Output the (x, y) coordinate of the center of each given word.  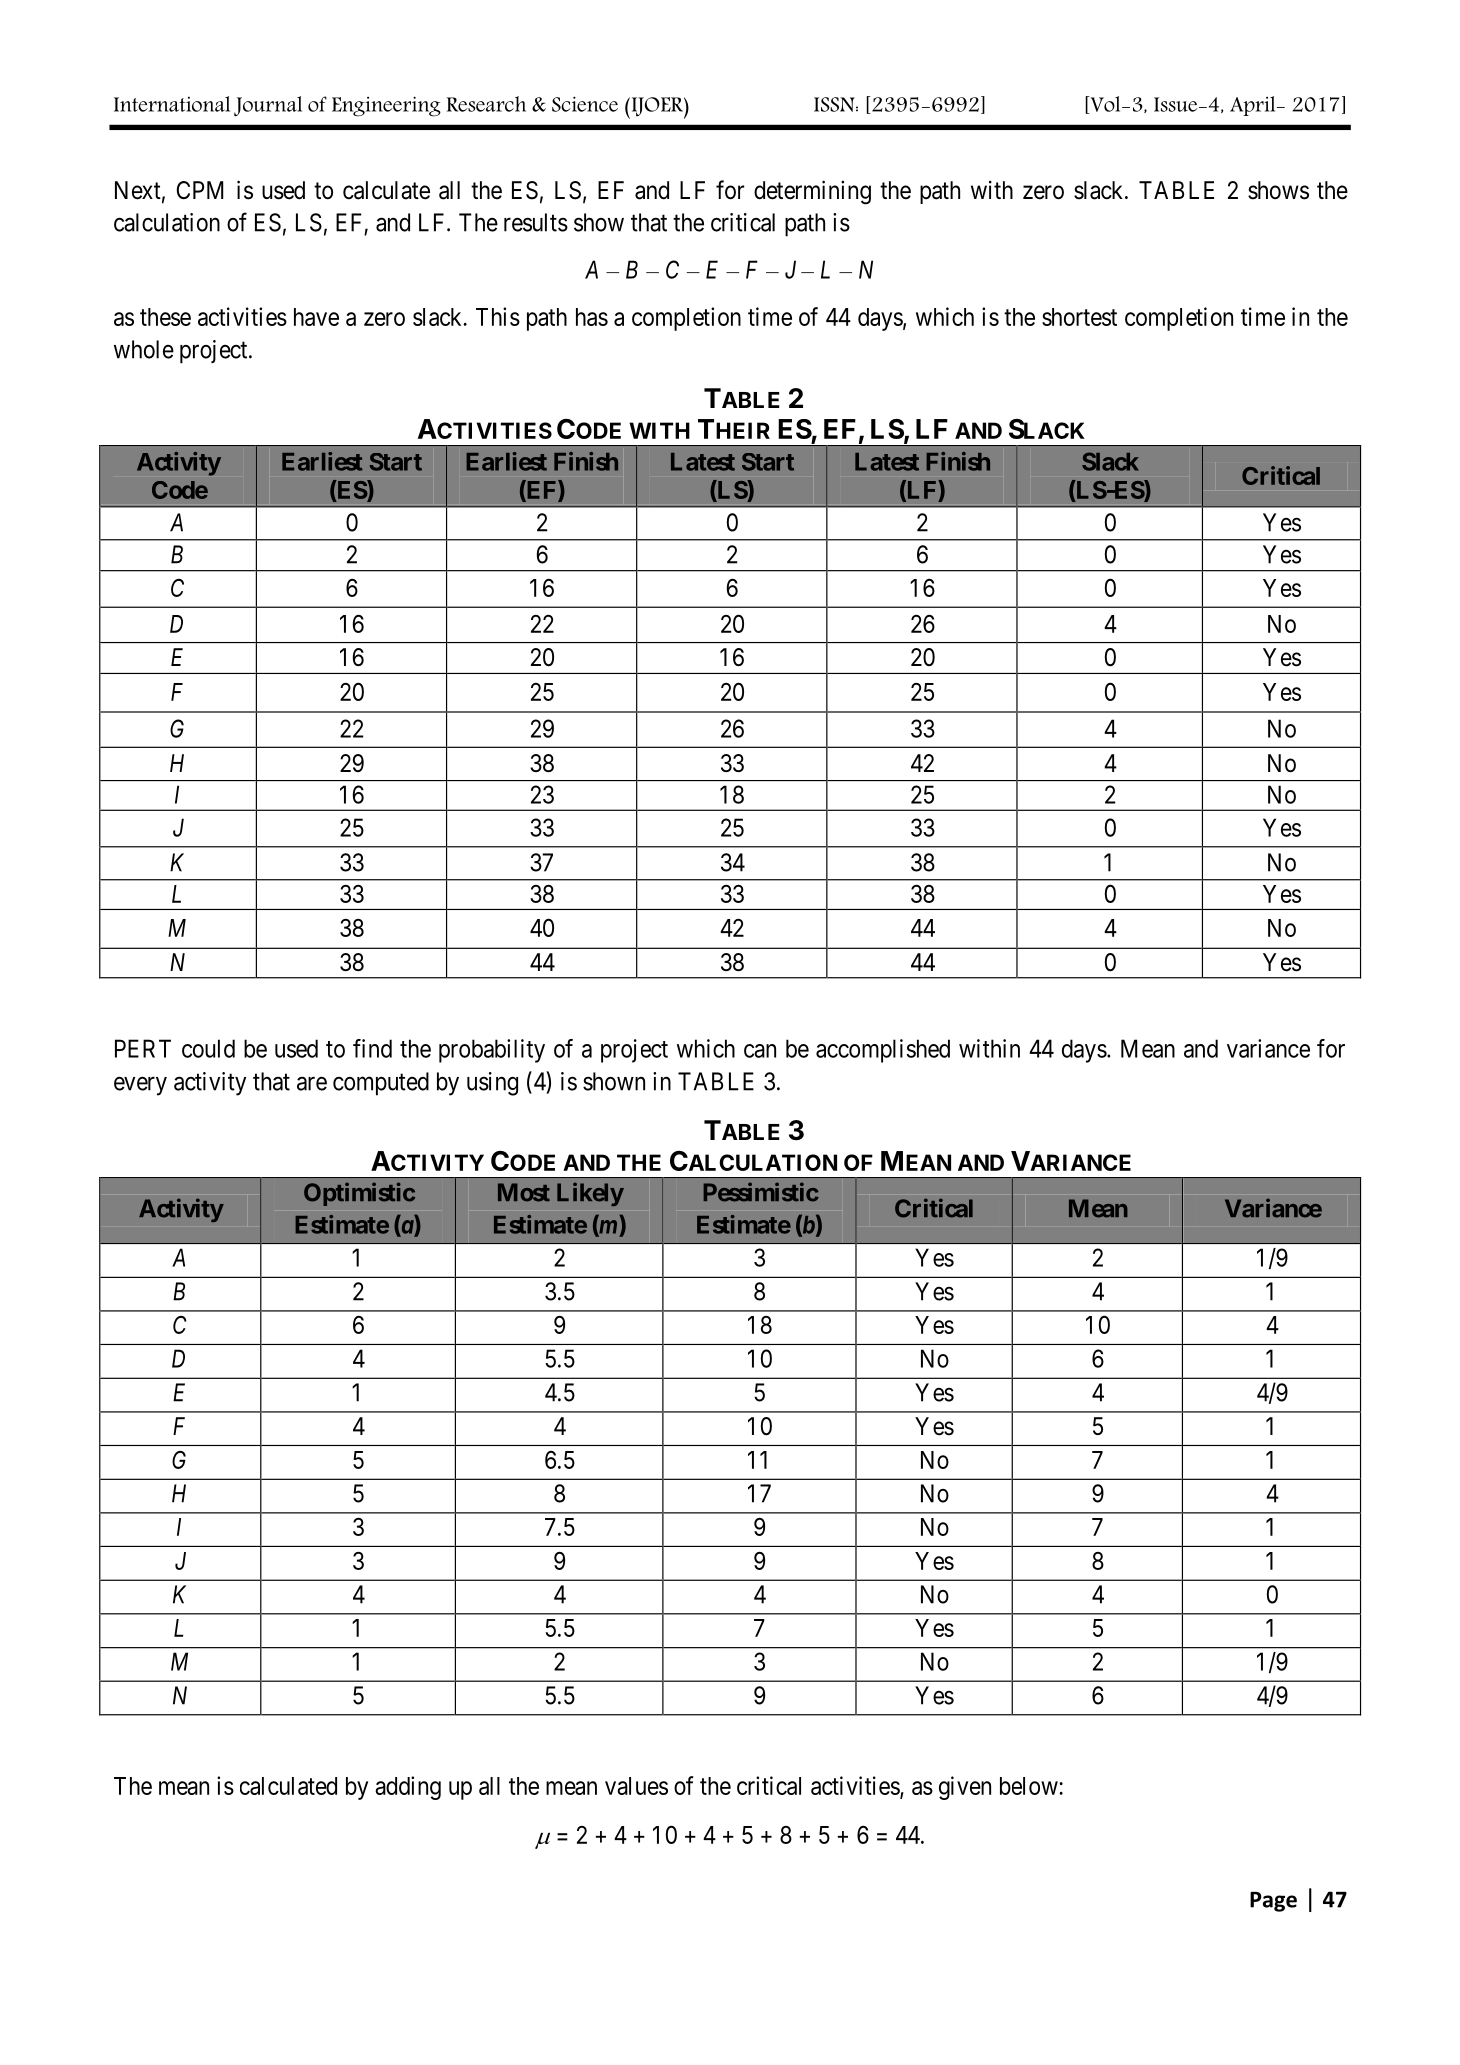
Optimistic (359, 1194)
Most (524, 1192)
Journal (268, 106)
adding (408, 1788)
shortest (1079, 317)
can (760, 1051)
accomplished (883, 1051)
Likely (590, 1194)
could (208, 1048)
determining (812, 192)
